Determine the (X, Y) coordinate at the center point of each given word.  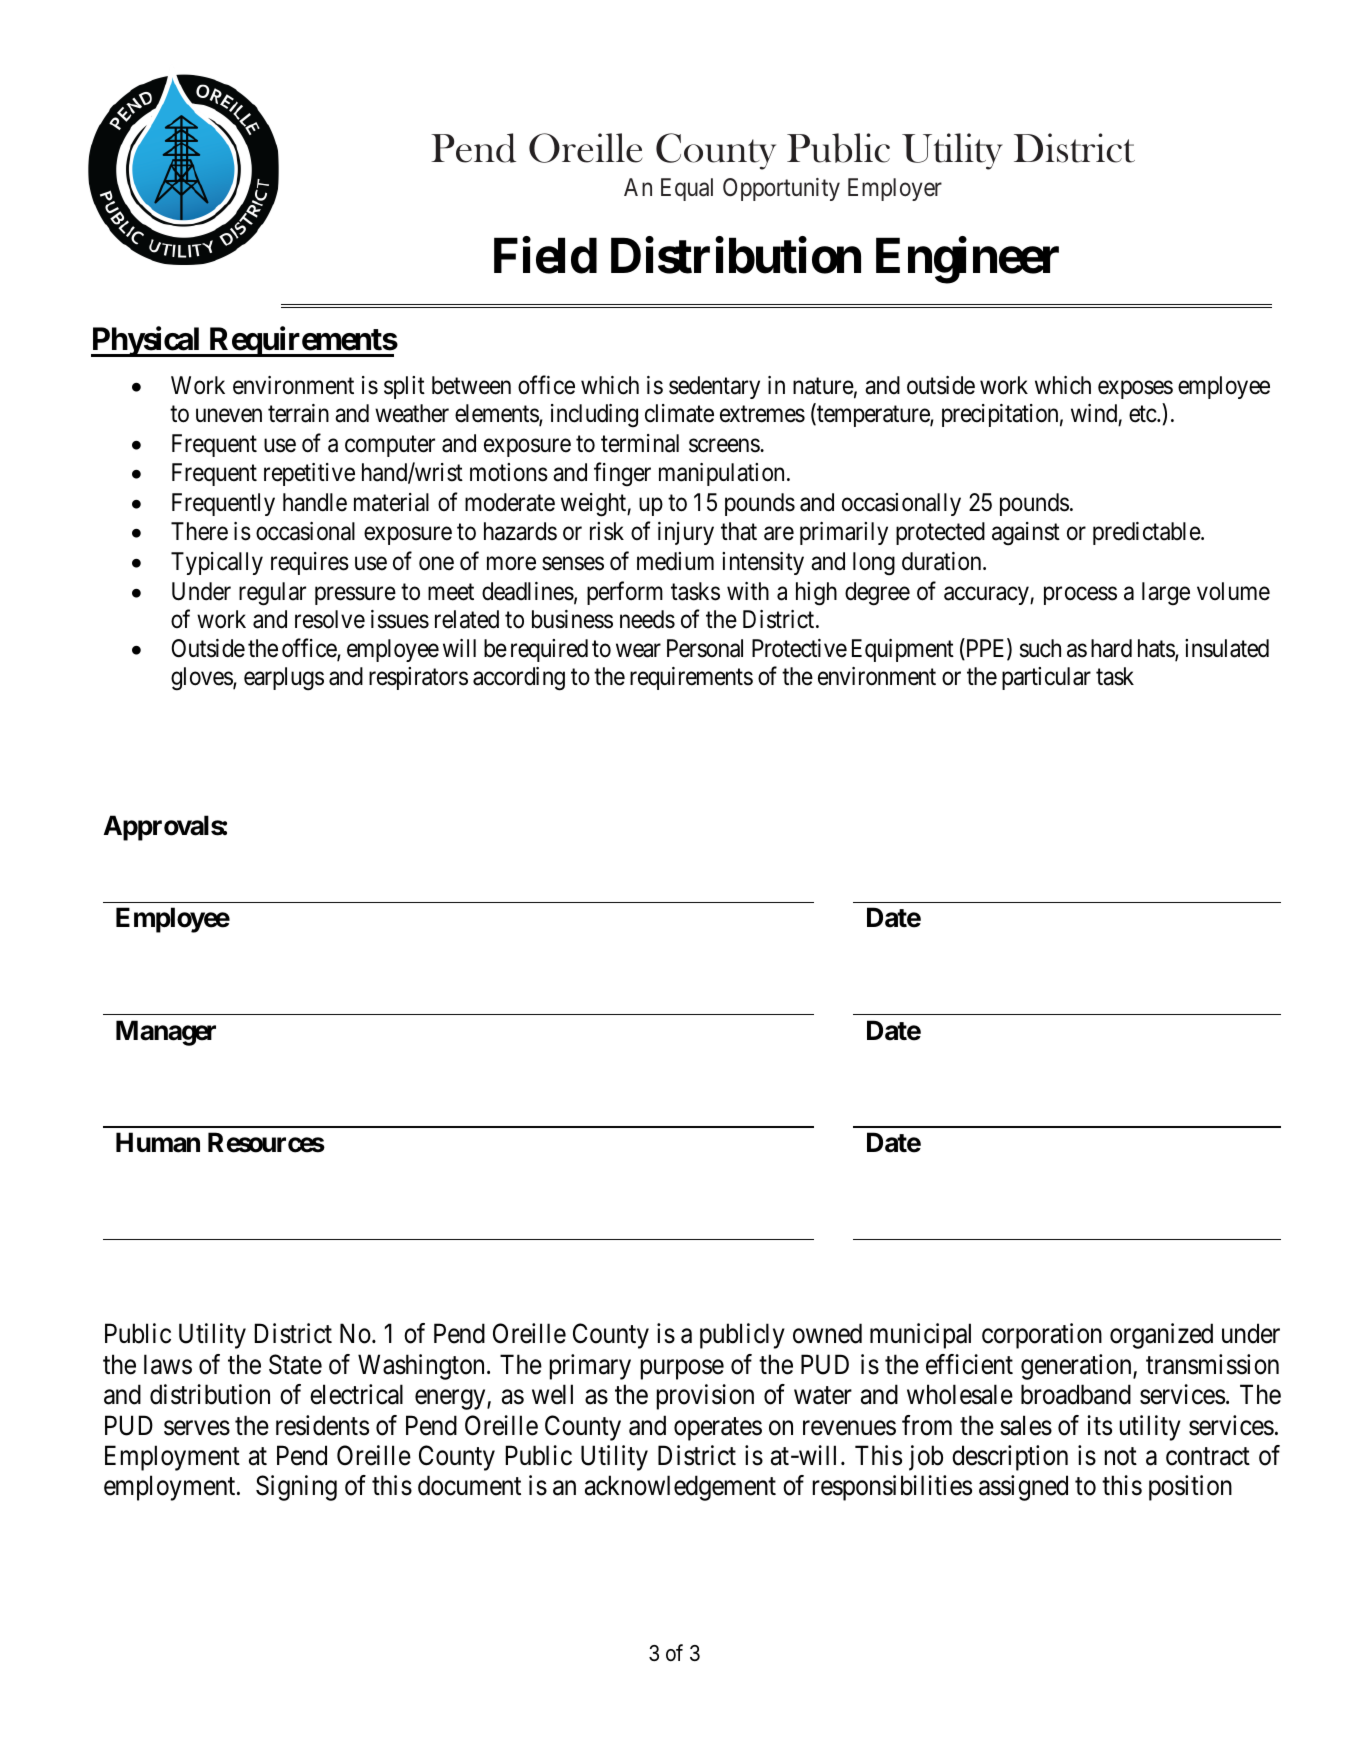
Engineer (967, 260)
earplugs (284, 679)
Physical (147, 342)
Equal (687, 189)
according (519, 679)
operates (718, 1429)
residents (322, 1425)
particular (1046, 678)
